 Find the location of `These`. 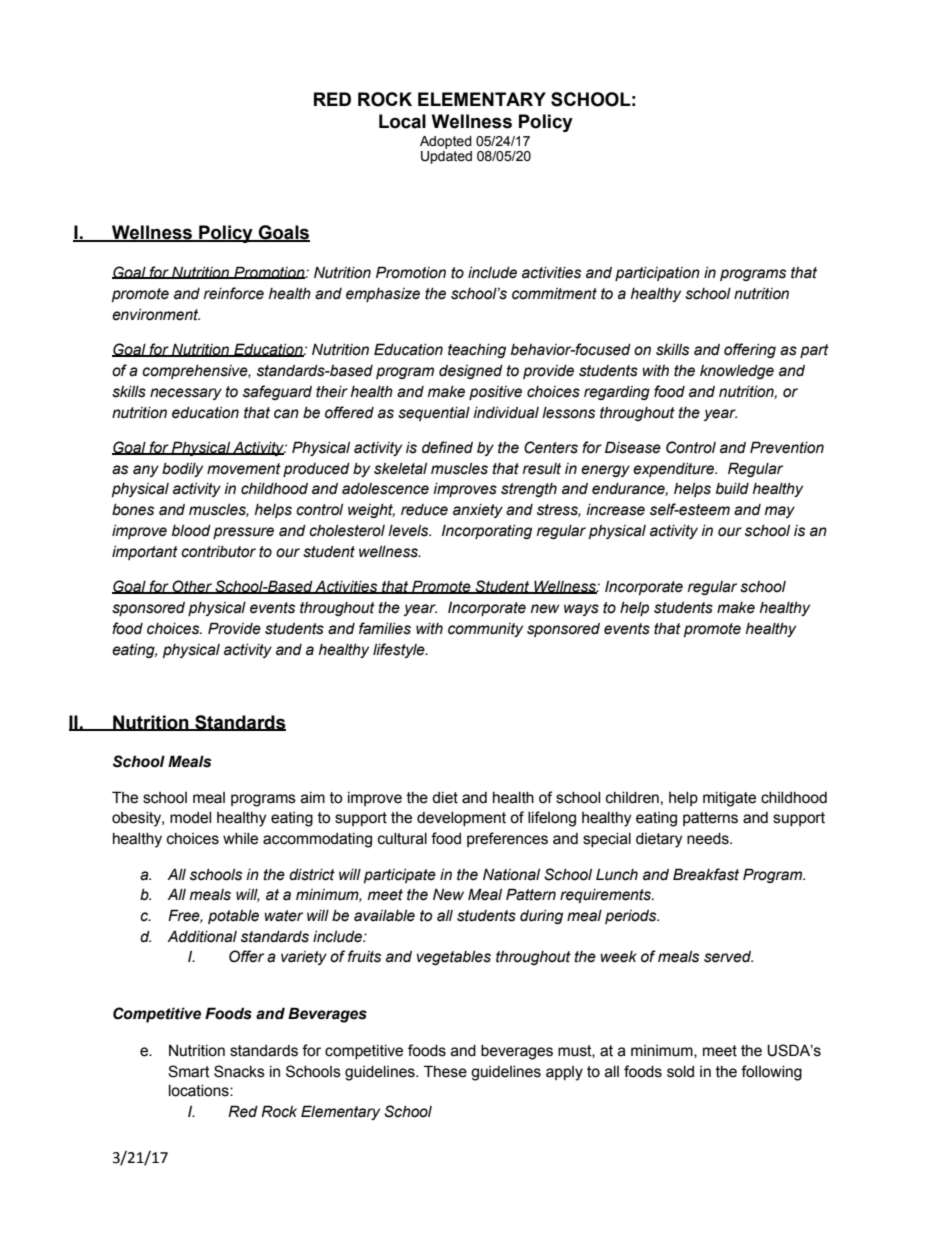

These is located at coordinates (445, 1071).
